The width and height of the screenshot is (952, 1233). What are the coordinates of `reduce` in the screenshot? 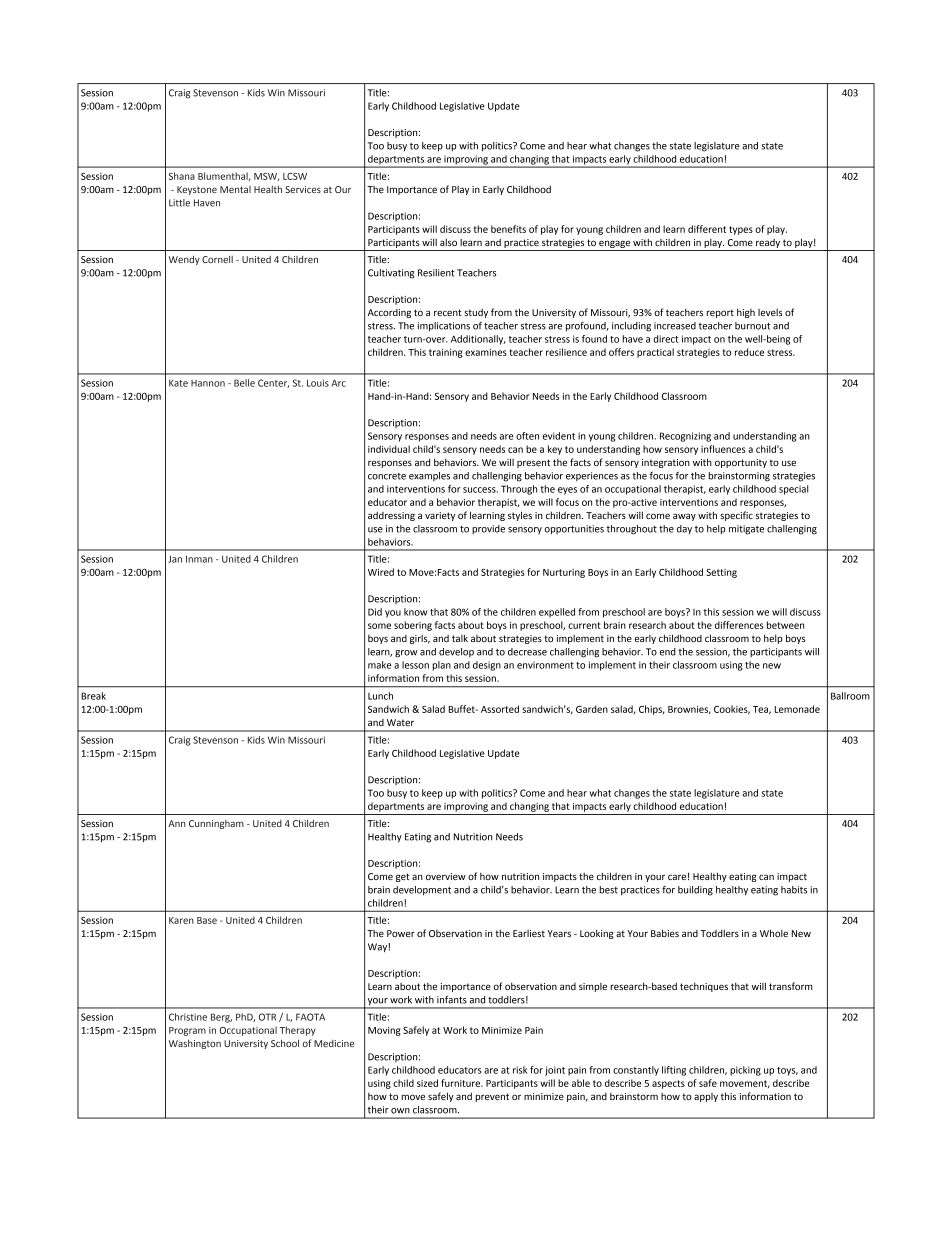 It's located at (749, 352).
